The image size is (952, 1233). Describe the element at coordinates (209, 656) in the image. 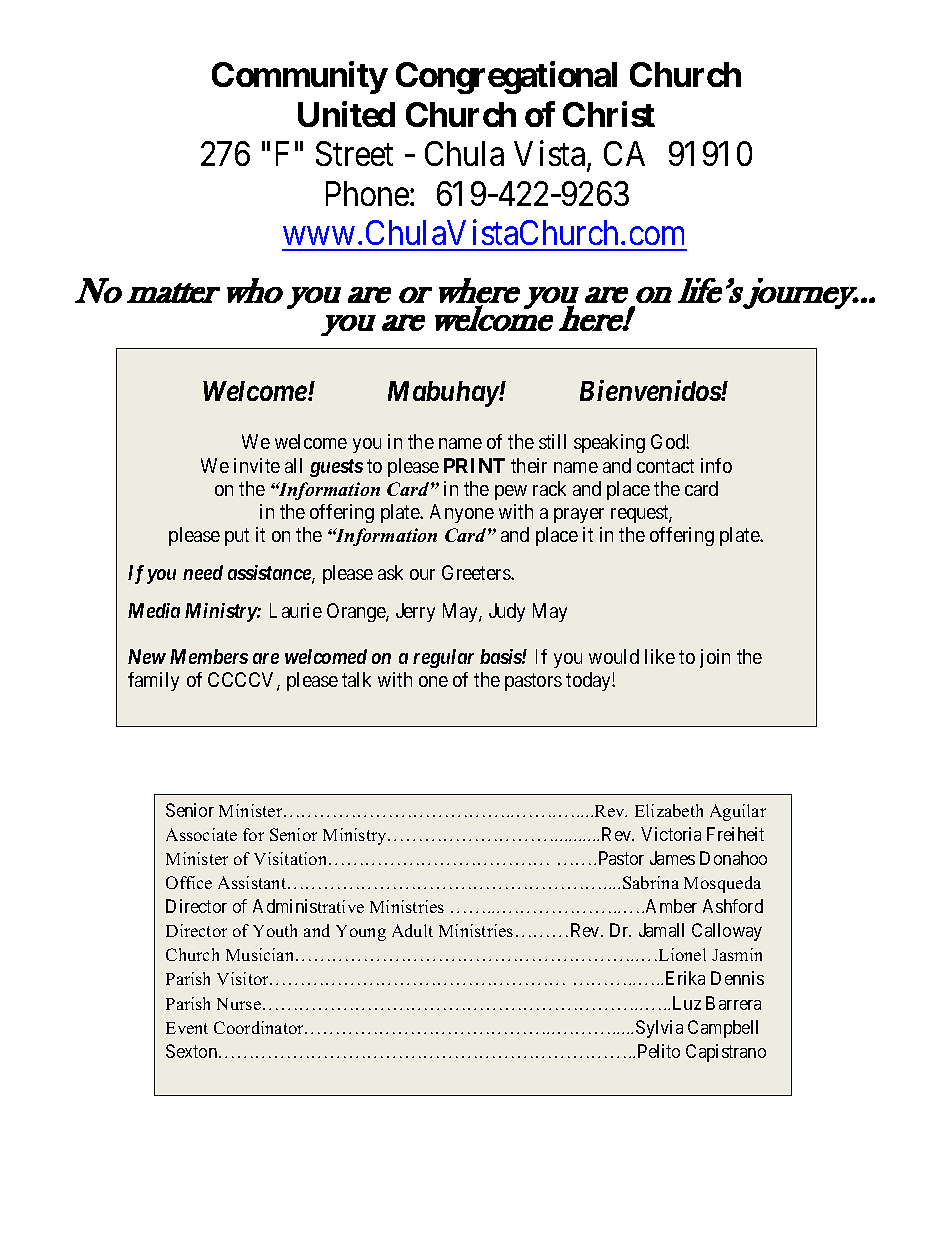

I see `Members` at that location.
